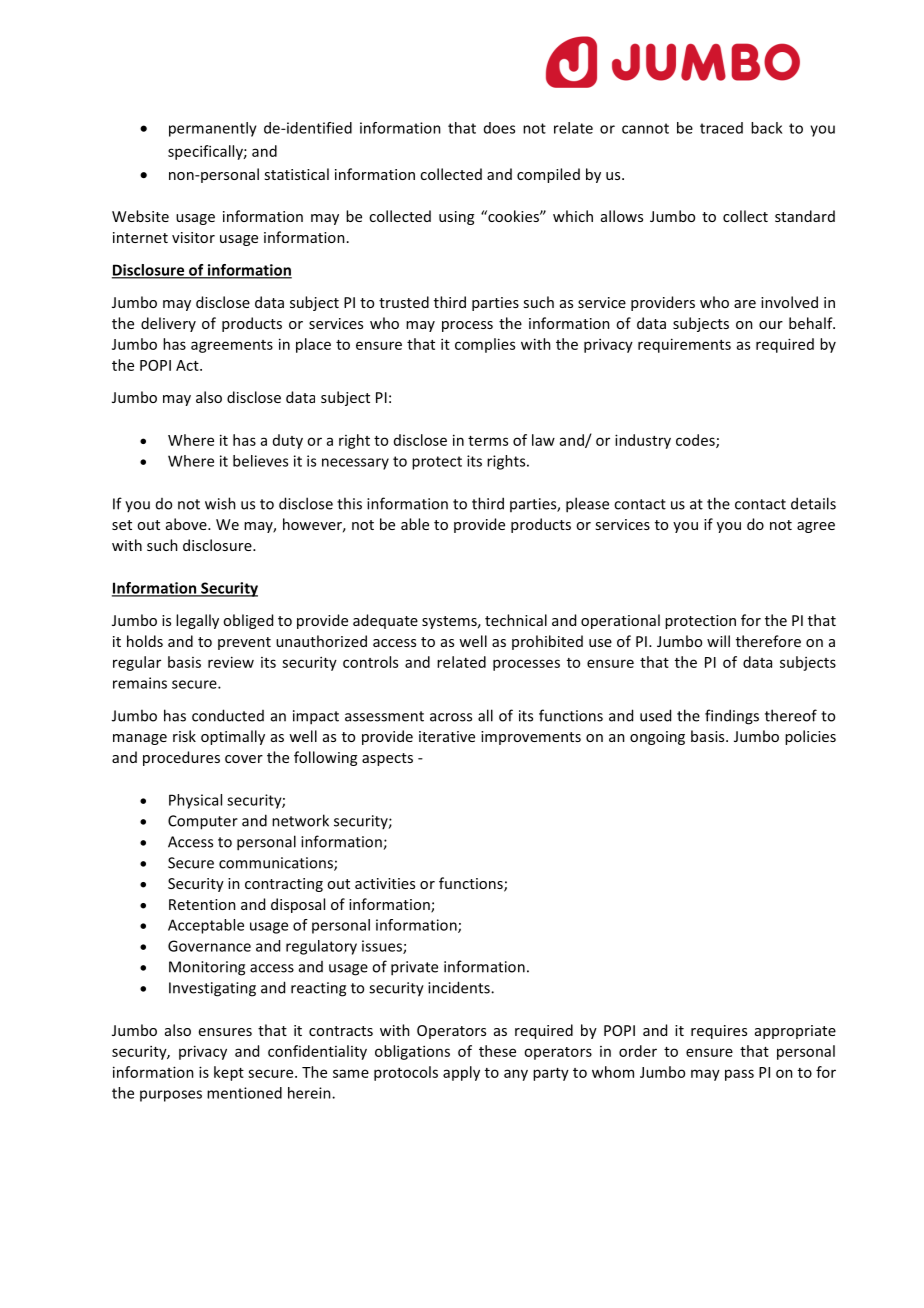 The image size is (924, 1308). What do you see at coordinates (718, 641) in the document?
I see `will` at bounding box center [718, 641].
